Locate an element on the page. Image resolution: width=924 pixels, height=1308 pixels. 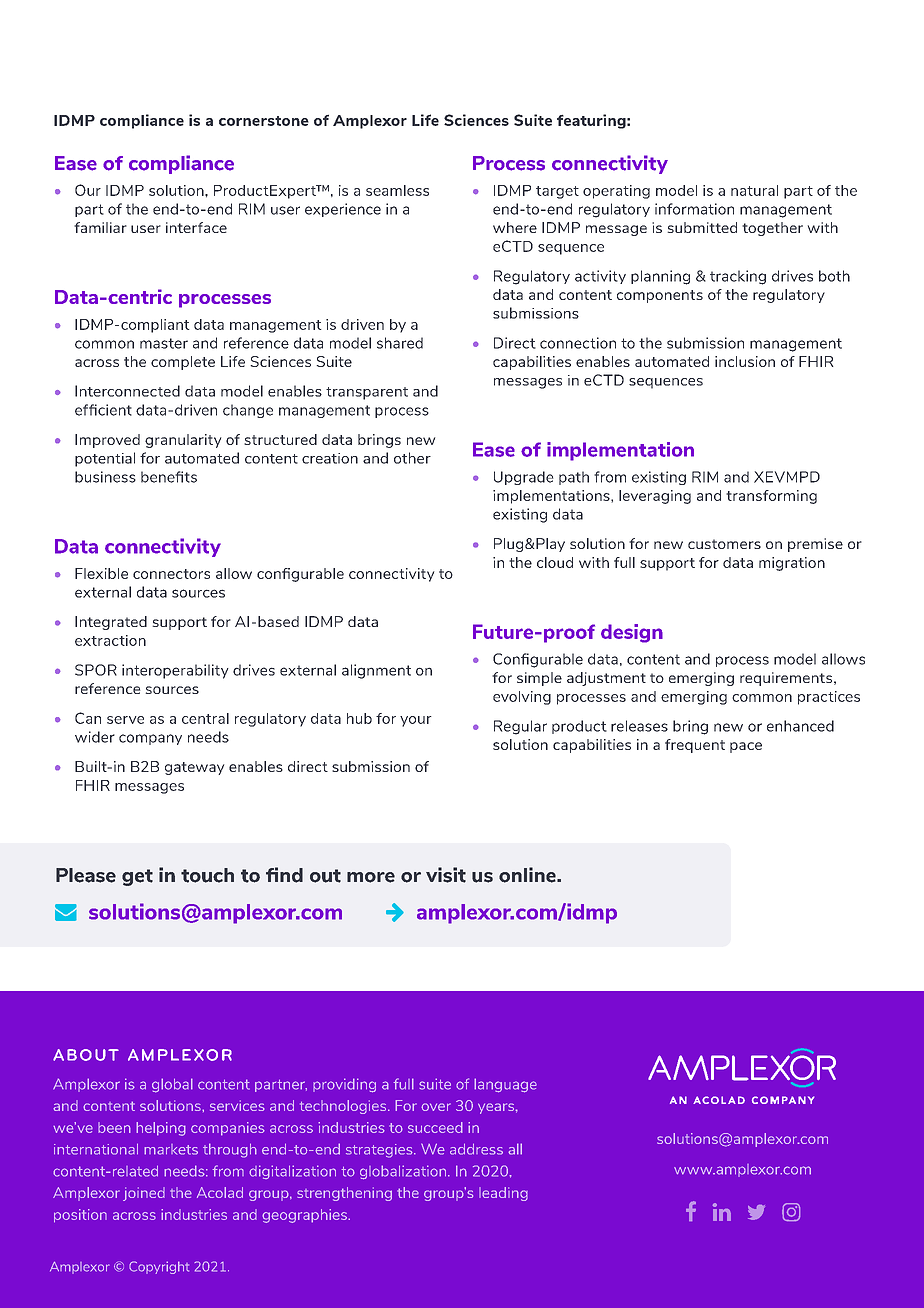
migration is located at coordinates (792, 564).
